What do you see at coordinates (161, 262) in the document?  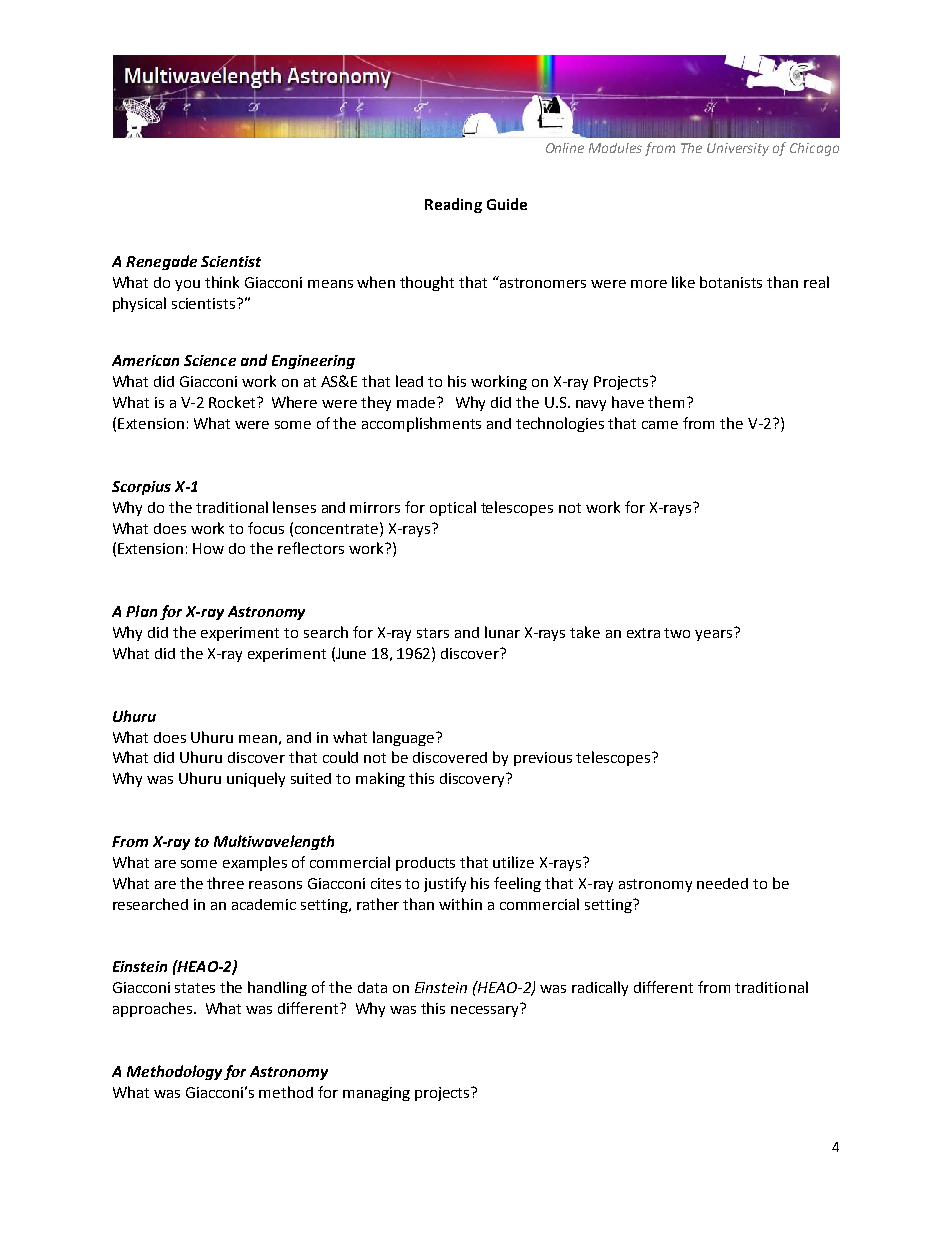 I see `Renegade` at bounding box center [161, 262].
